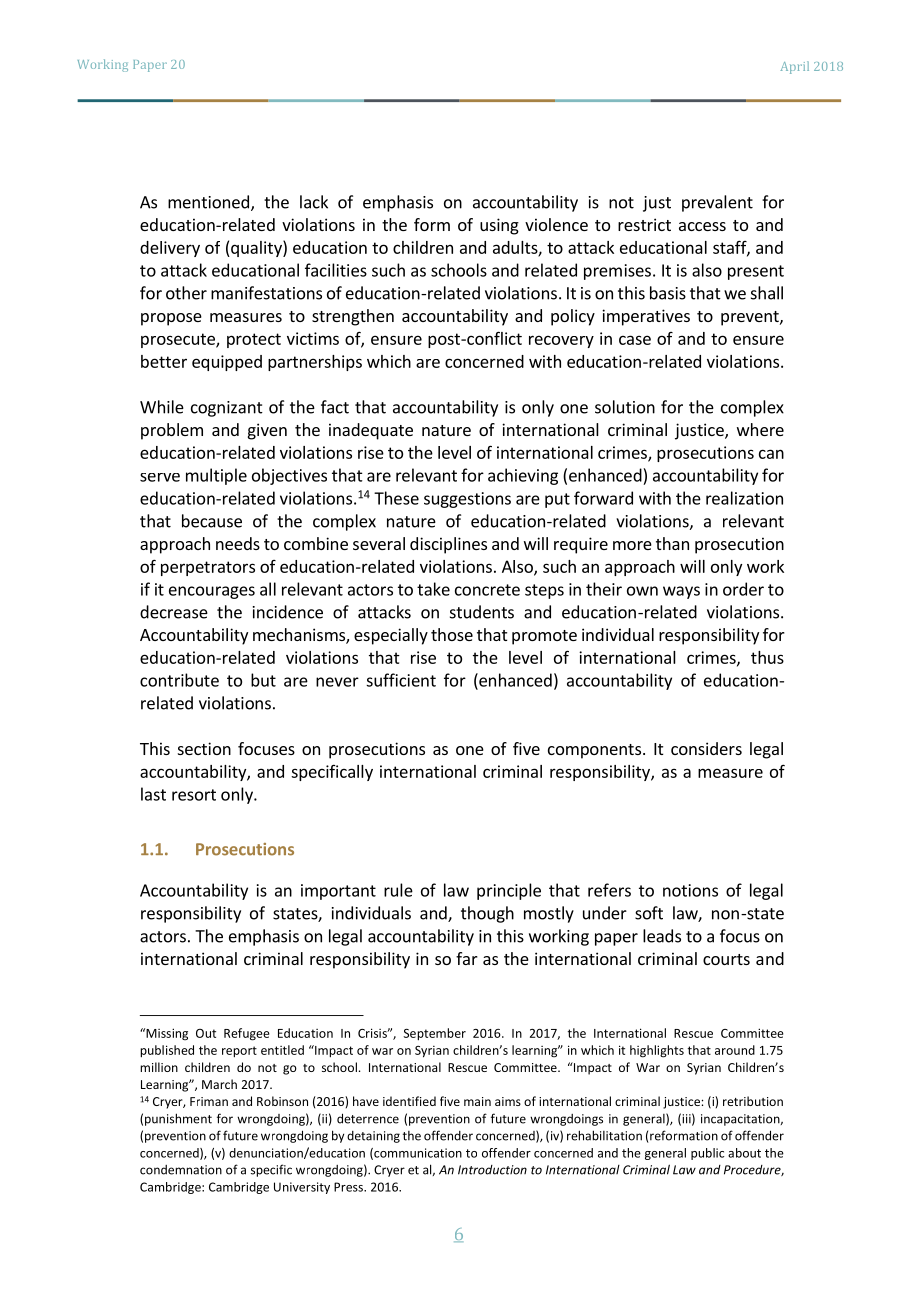  Describe the element at coordinates (794, 67) in the screenshot. I see `April` at that location.
